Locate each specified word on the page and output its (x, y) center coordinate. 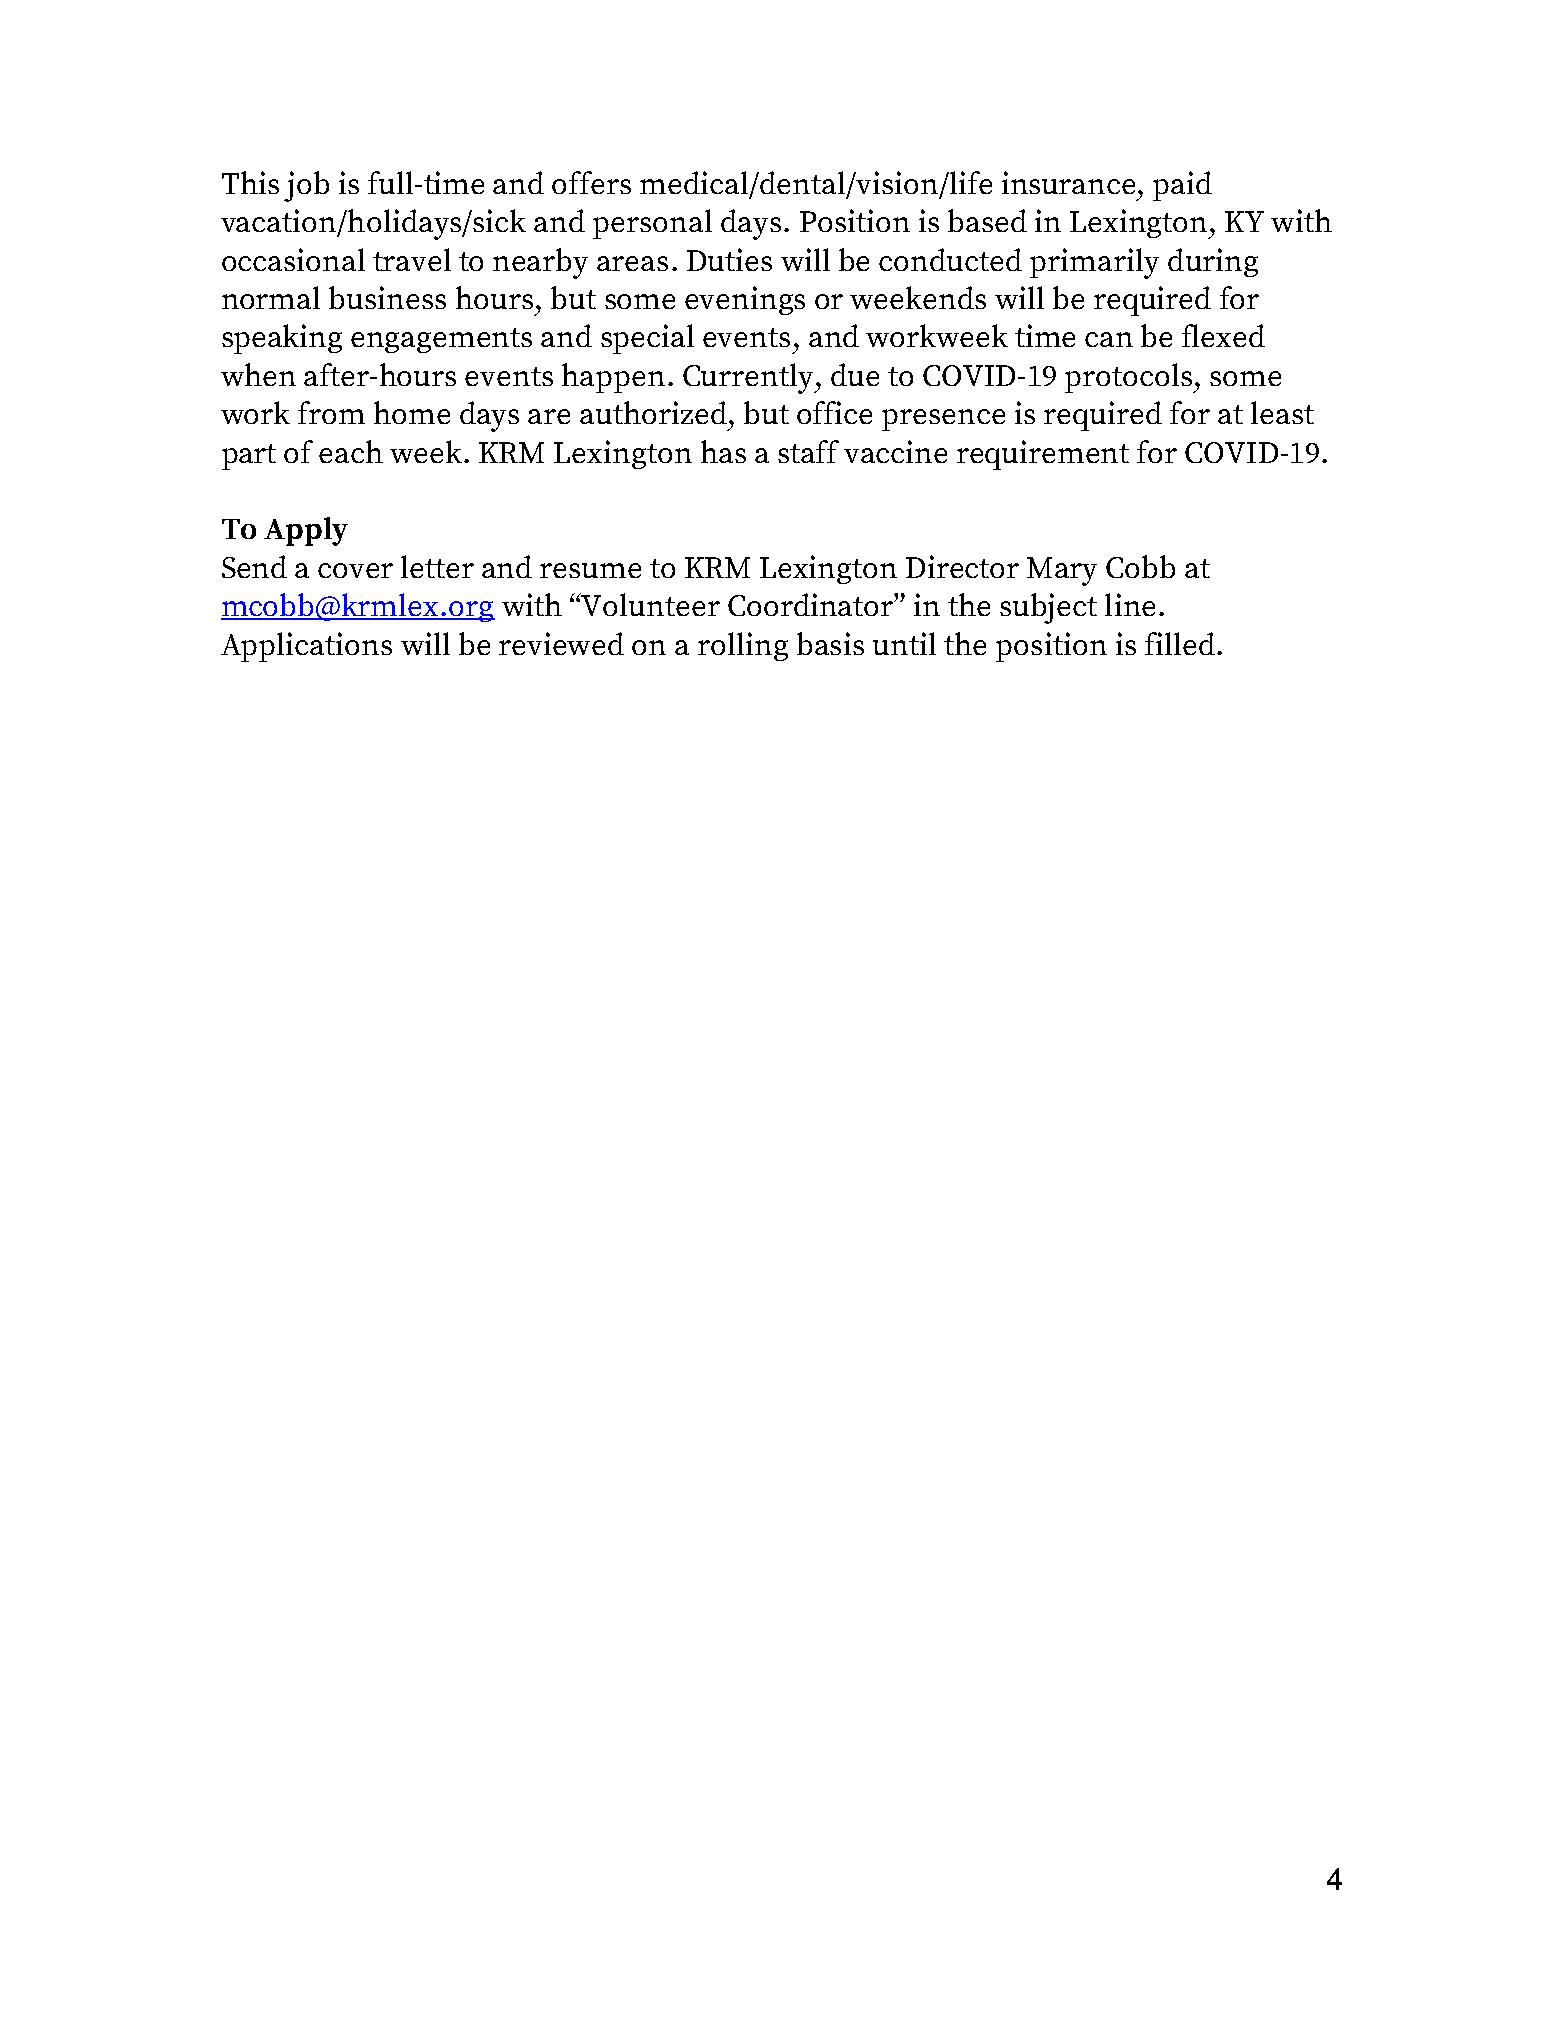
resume (590, 570)
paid (1182, 186)
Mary (1062, 571)
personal (652, 224)
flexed (1223, 335)
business (387, 297)
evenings (745, 300)
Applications (306, 647)
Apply (306, 531)
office (834, 412)
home (412, 412)
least (1282, 412)
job (306, 186)
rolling (743, 646)
